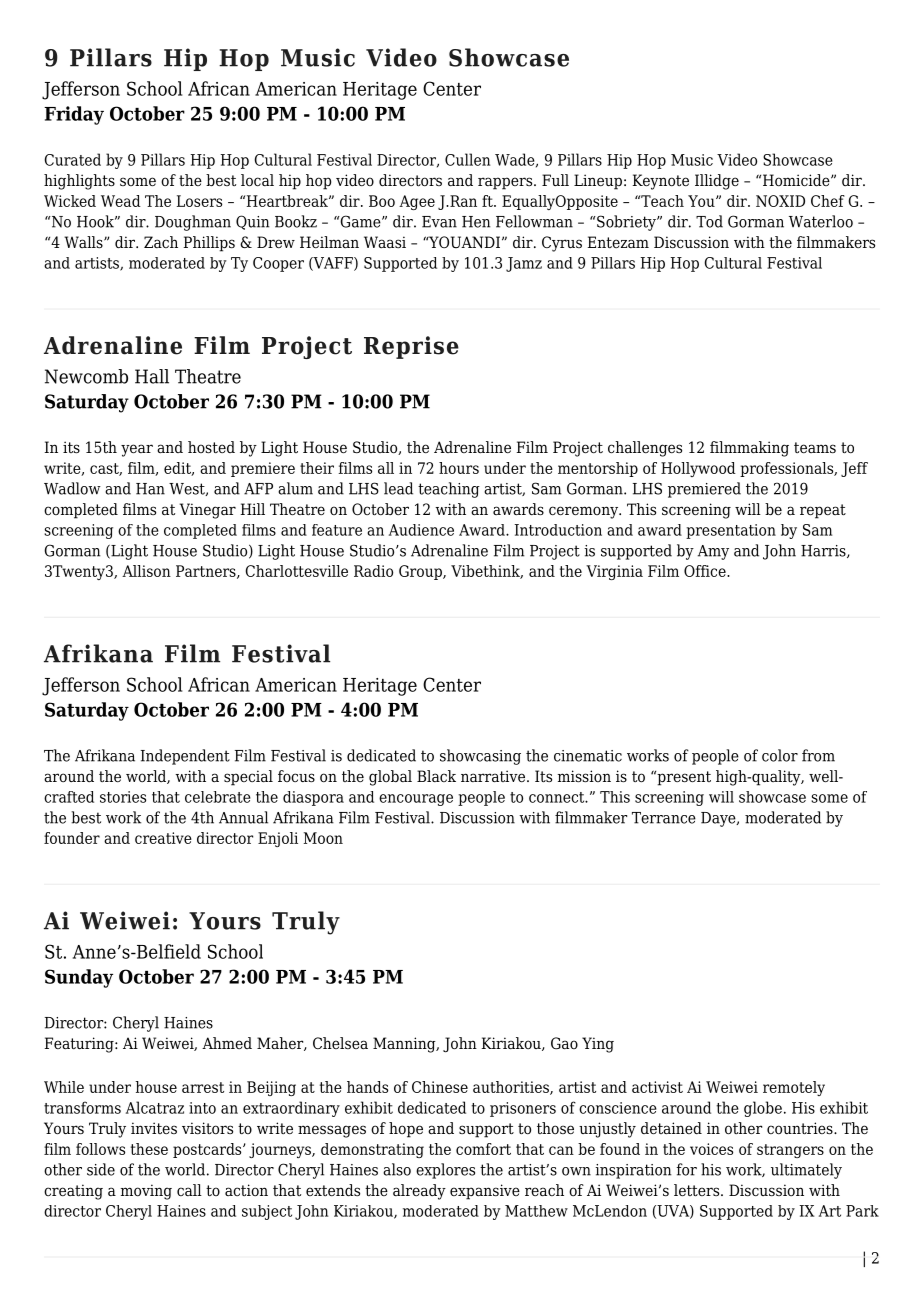 The width and height of the screenshot is (924, 1308). Describe the element at coordinates (797, 180) in the screenshot. I see `Homicide` at that location.
